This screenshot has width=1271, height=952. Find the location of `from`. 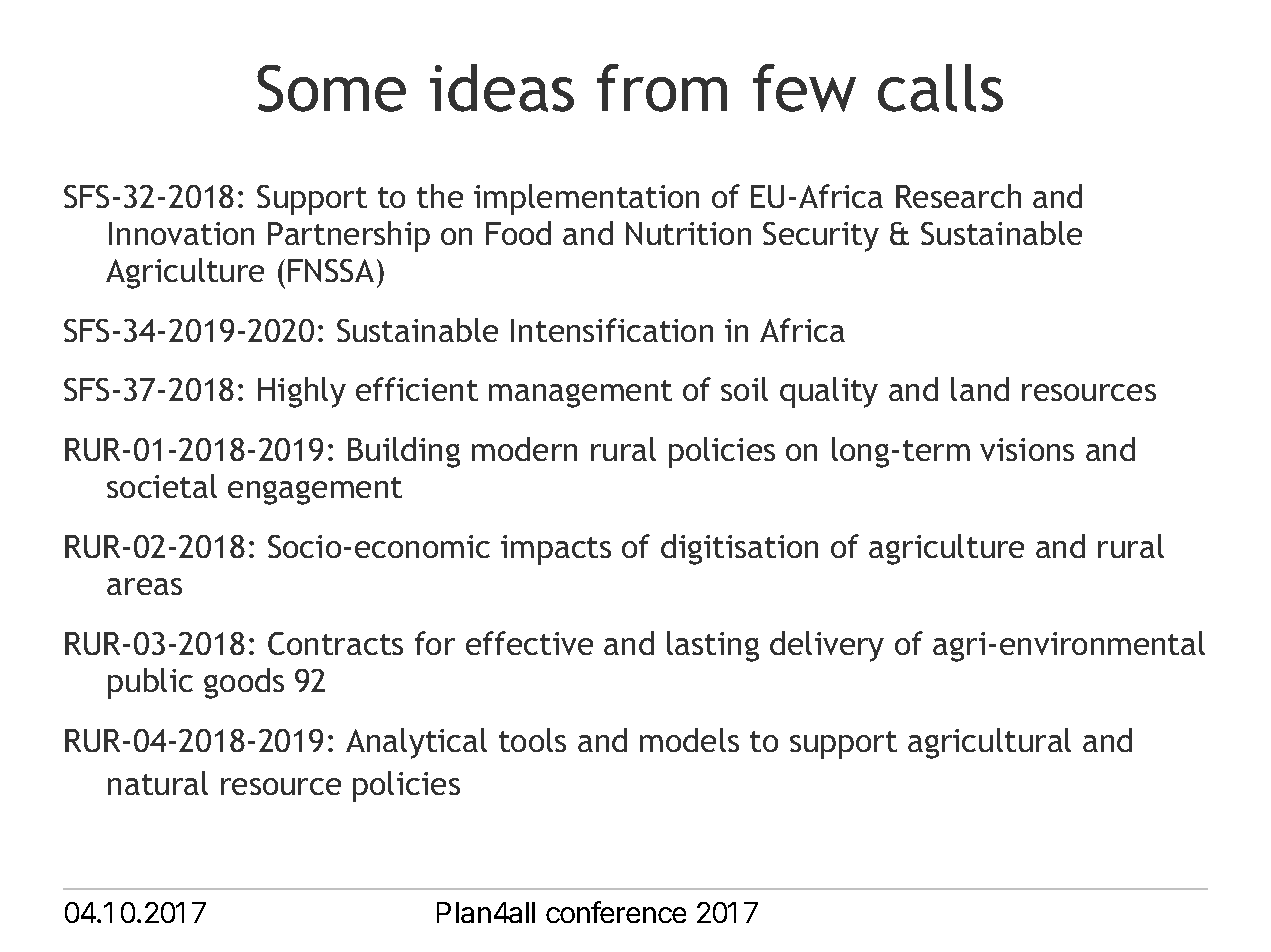

from is located at coordinates (662, 88).
